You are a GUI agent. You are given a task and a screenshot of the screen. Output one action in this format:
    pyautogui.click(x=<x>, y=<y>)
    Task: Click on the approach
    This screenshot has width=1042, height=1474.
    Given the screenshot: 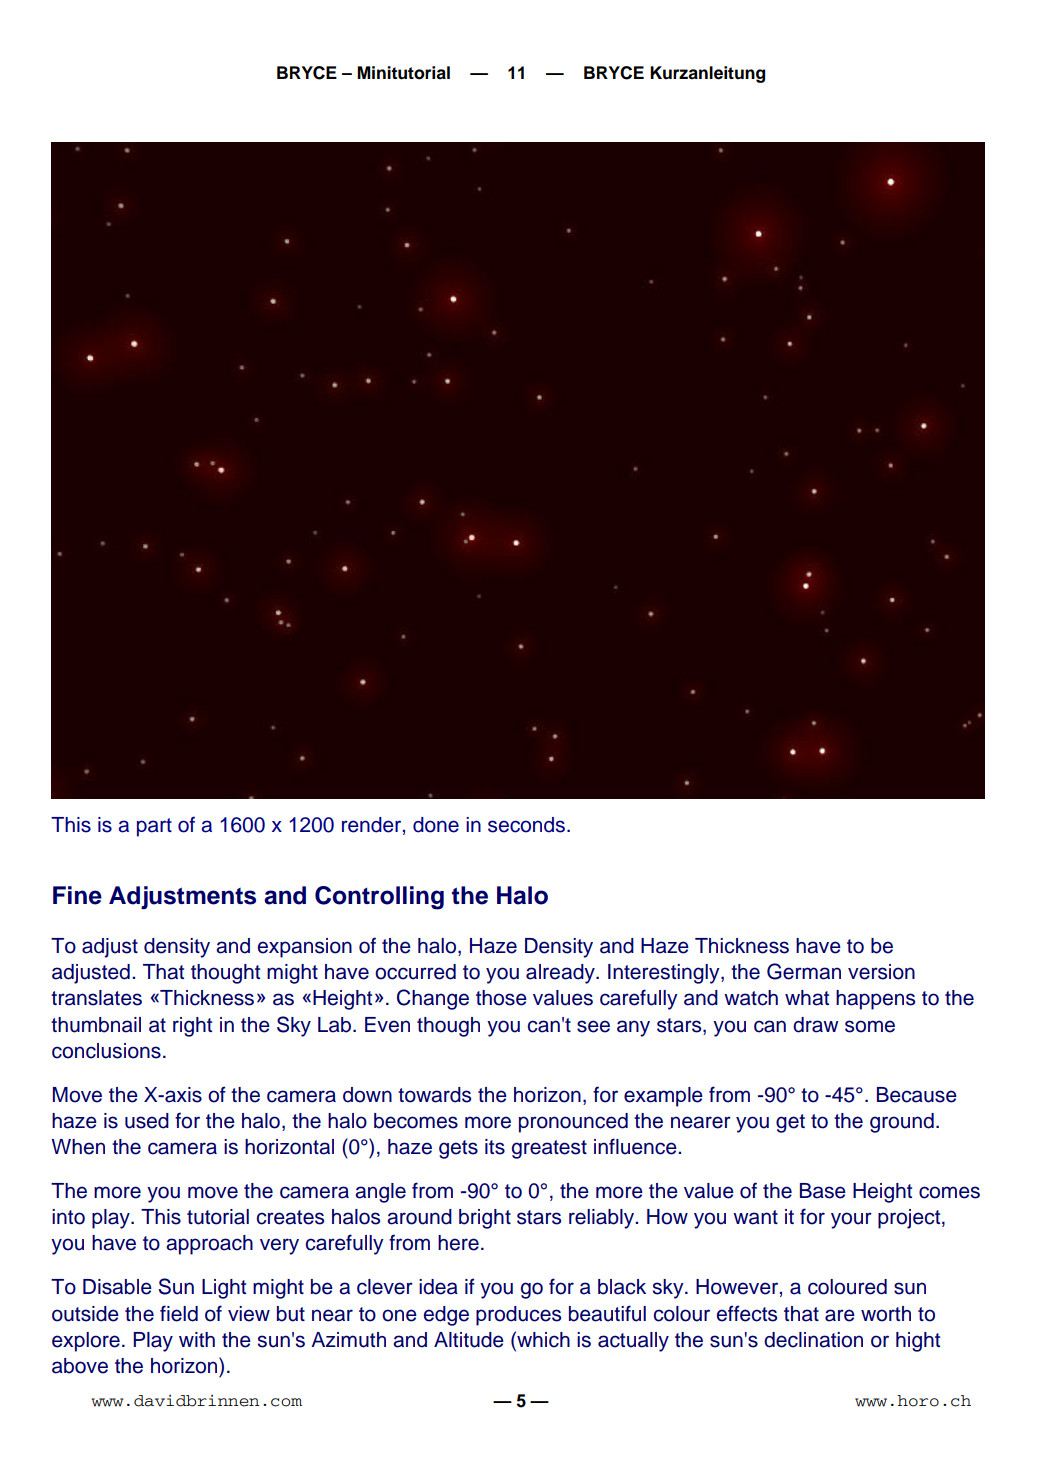 What is the action you would take?
    pyautogui.click(x=209, y=1245)
